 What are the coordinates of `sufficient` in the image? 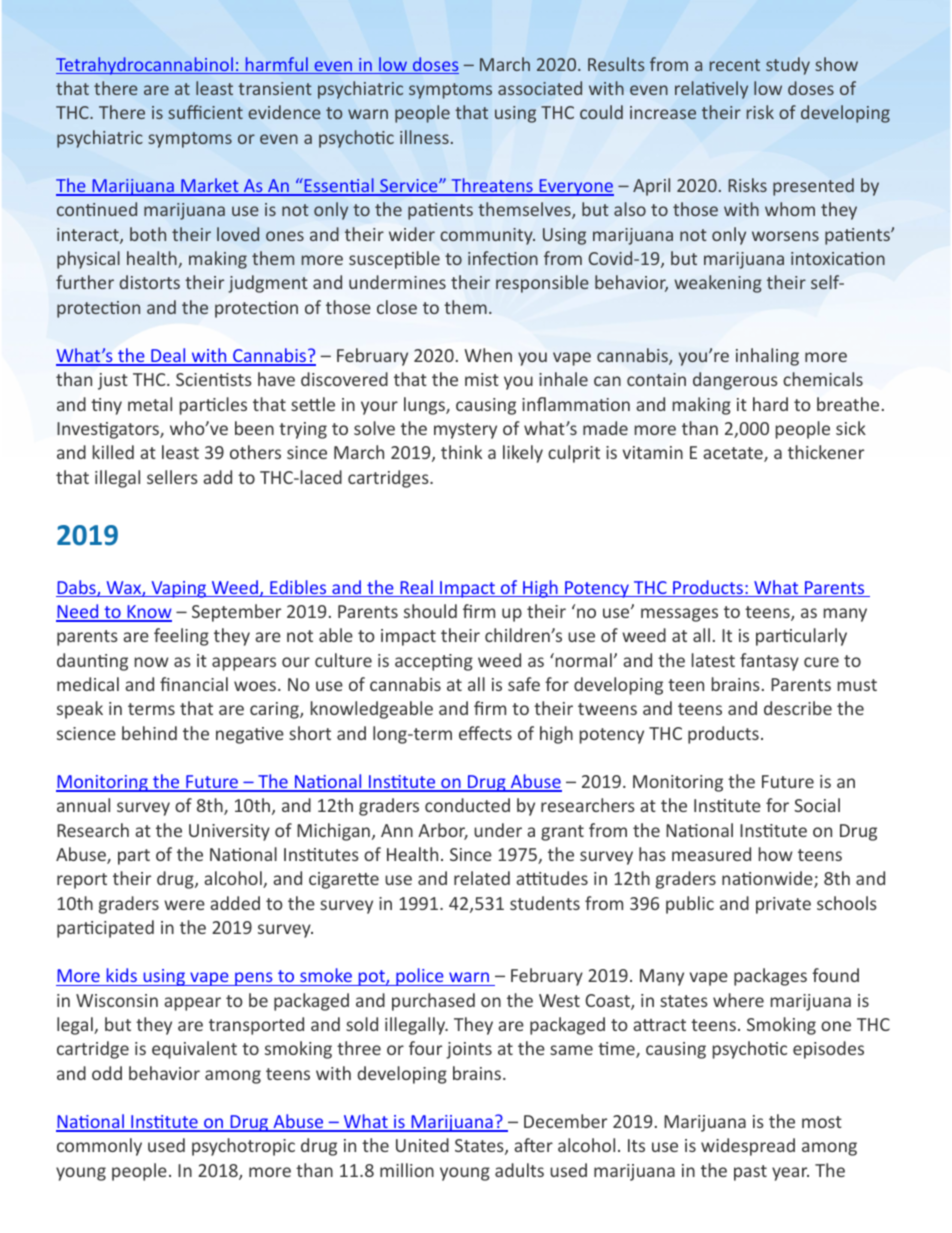 It's located at (205, 112).
